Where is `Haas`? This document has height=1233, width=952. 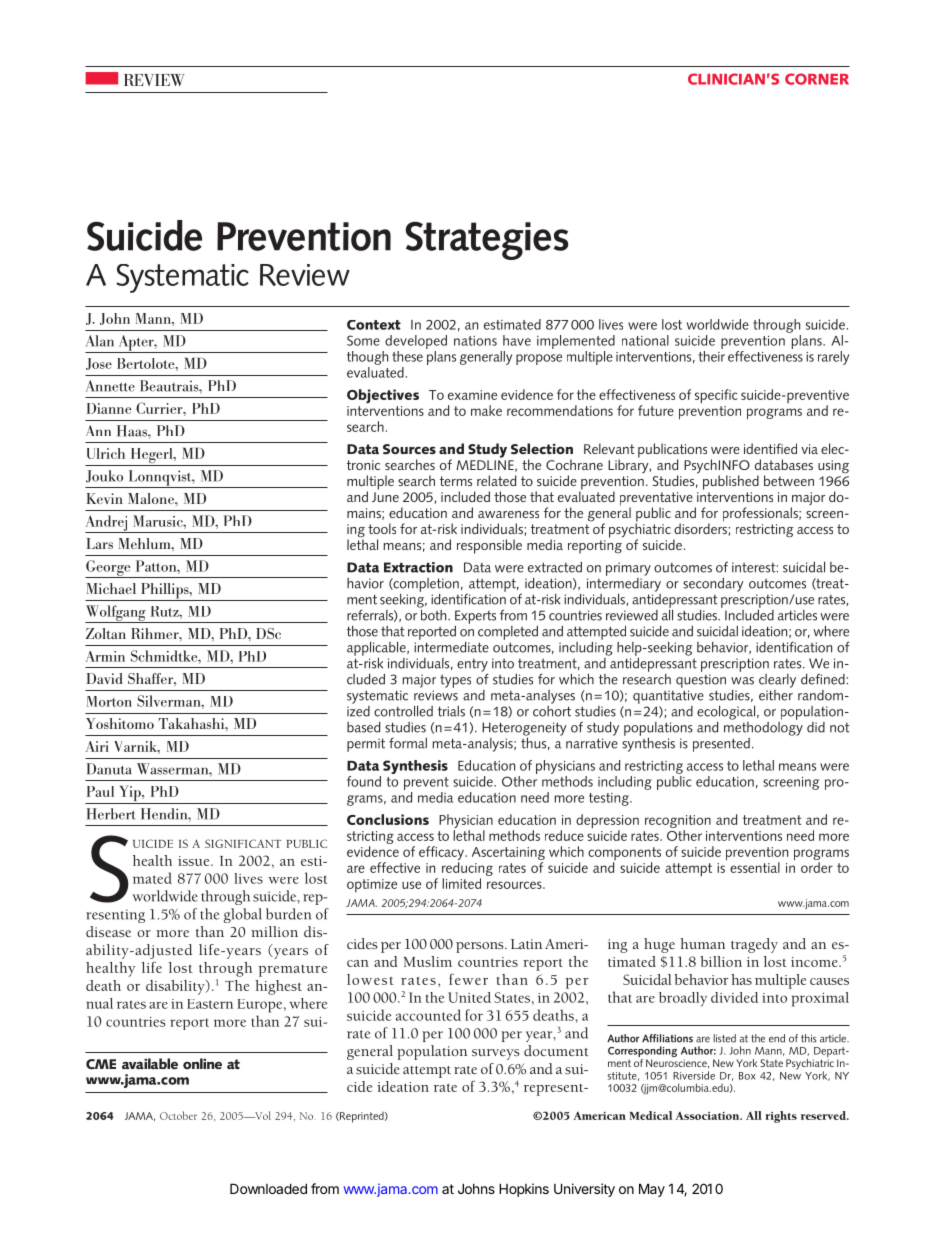 Haas is located at coordinates (133, 431).
